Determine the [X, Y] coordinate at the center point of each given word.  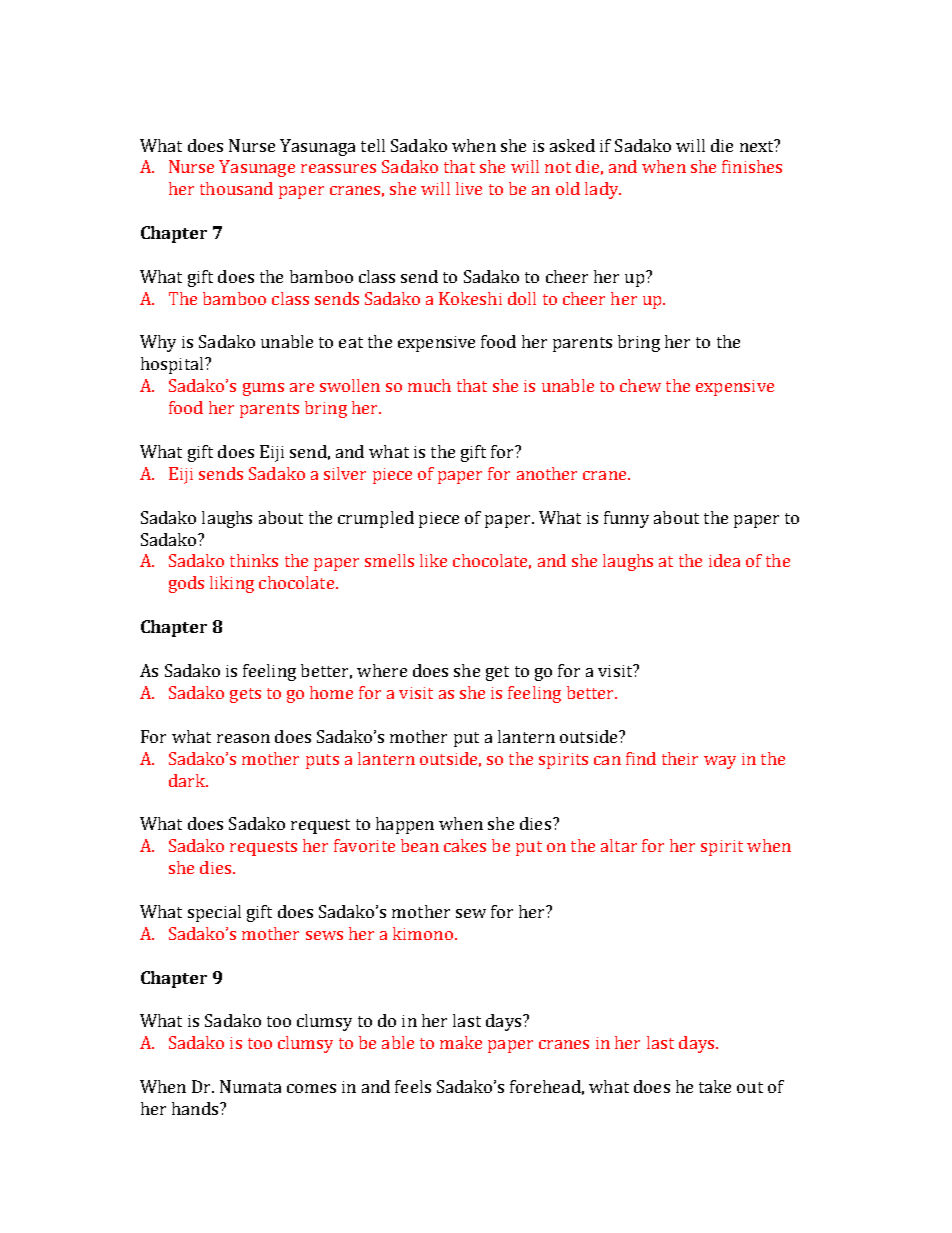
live [469, 188]
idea [724, 560]
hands [196, 1108]
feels [413, 1086]
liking [232, 584]
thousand [236, 188]
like [433, 560]
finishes [752, 166]
